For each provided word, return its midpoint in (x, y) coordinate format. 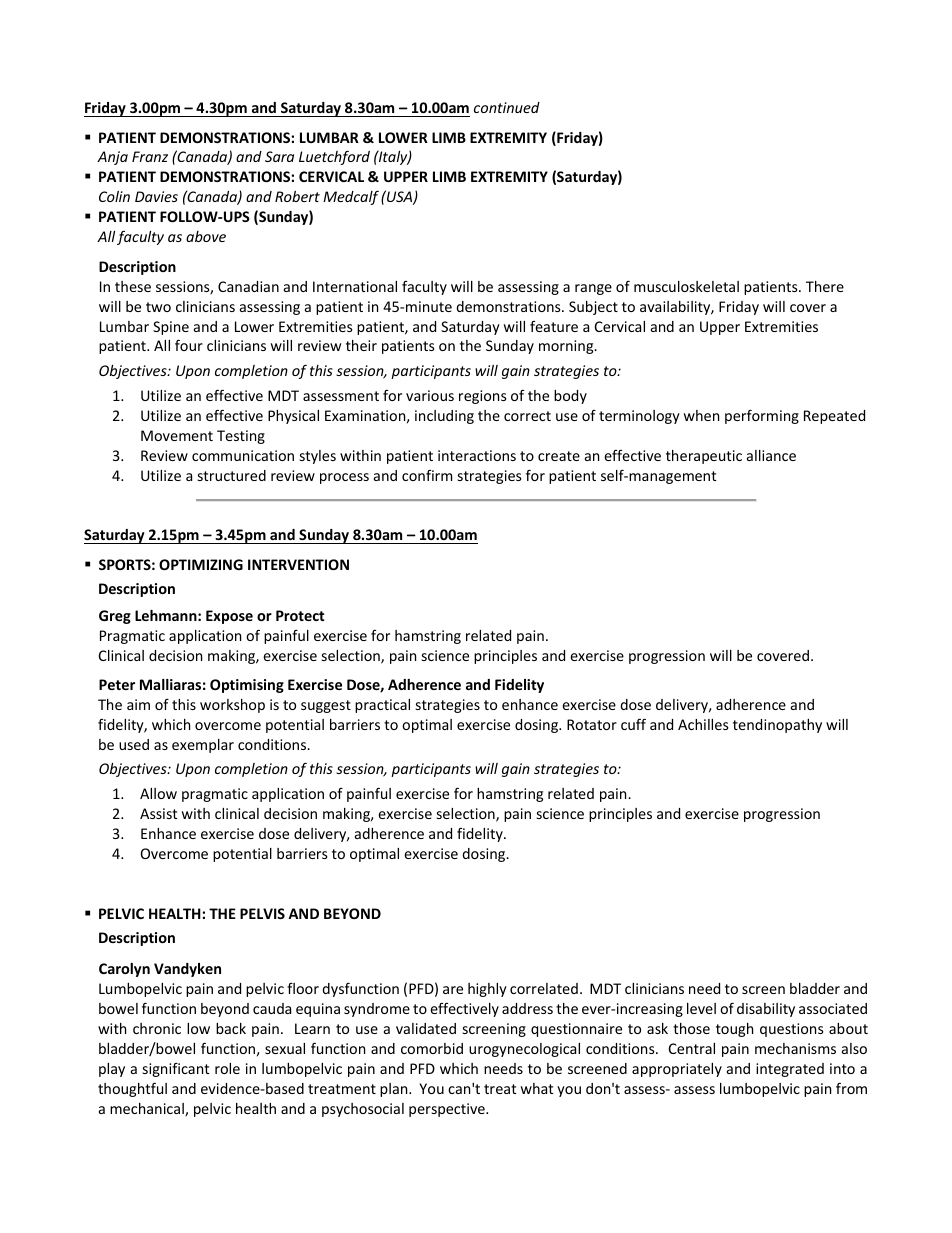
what (537, 1088)
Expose (229, 617)
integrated (790, 1070)
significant (176, 1069)
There (825, 286)
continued (507, 107)
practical (382, 706)
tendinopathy (777, 726)
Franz (150, 156)
